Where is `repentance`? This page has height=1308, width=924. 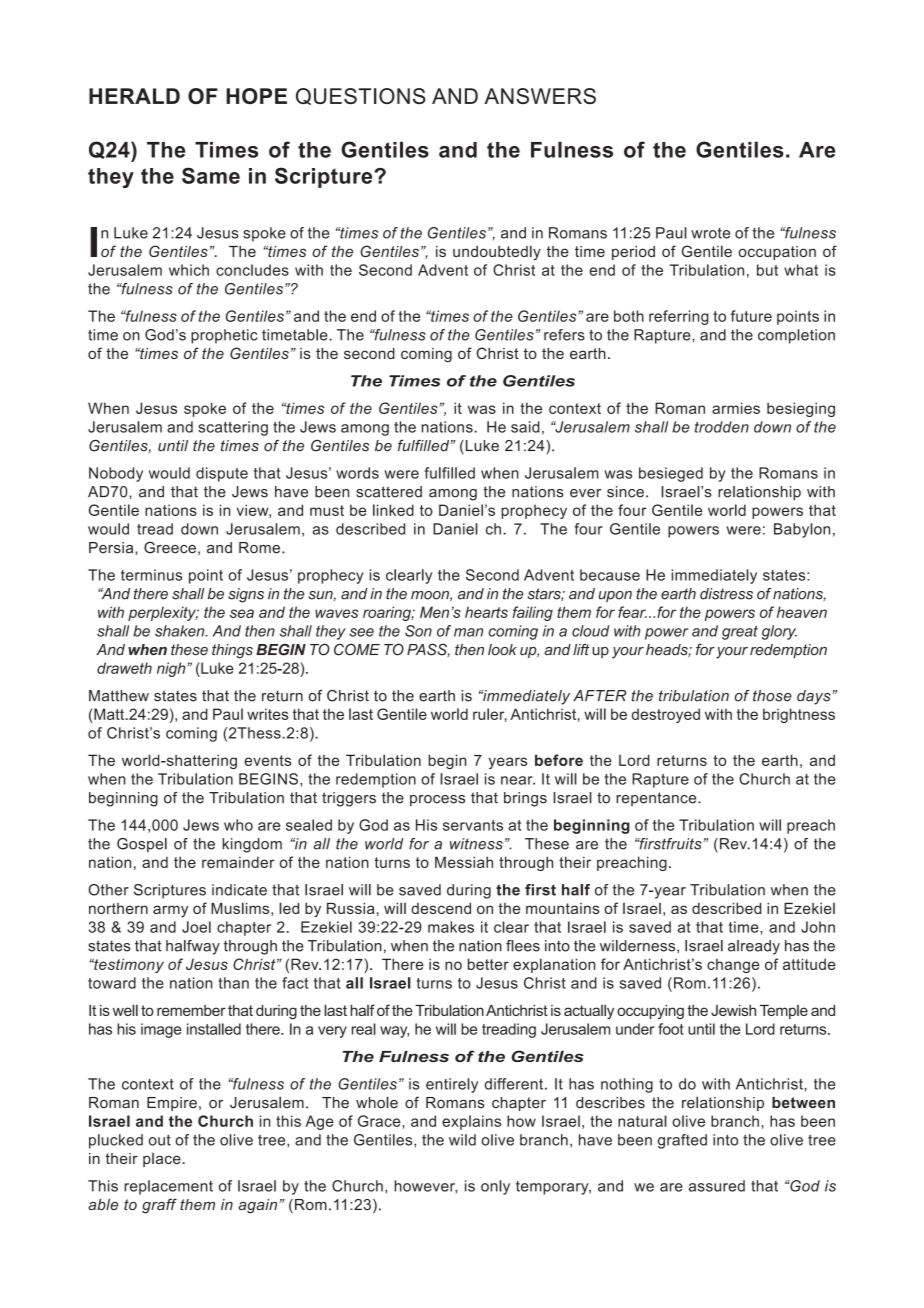
repentance is located at coordinates (657, 799).
